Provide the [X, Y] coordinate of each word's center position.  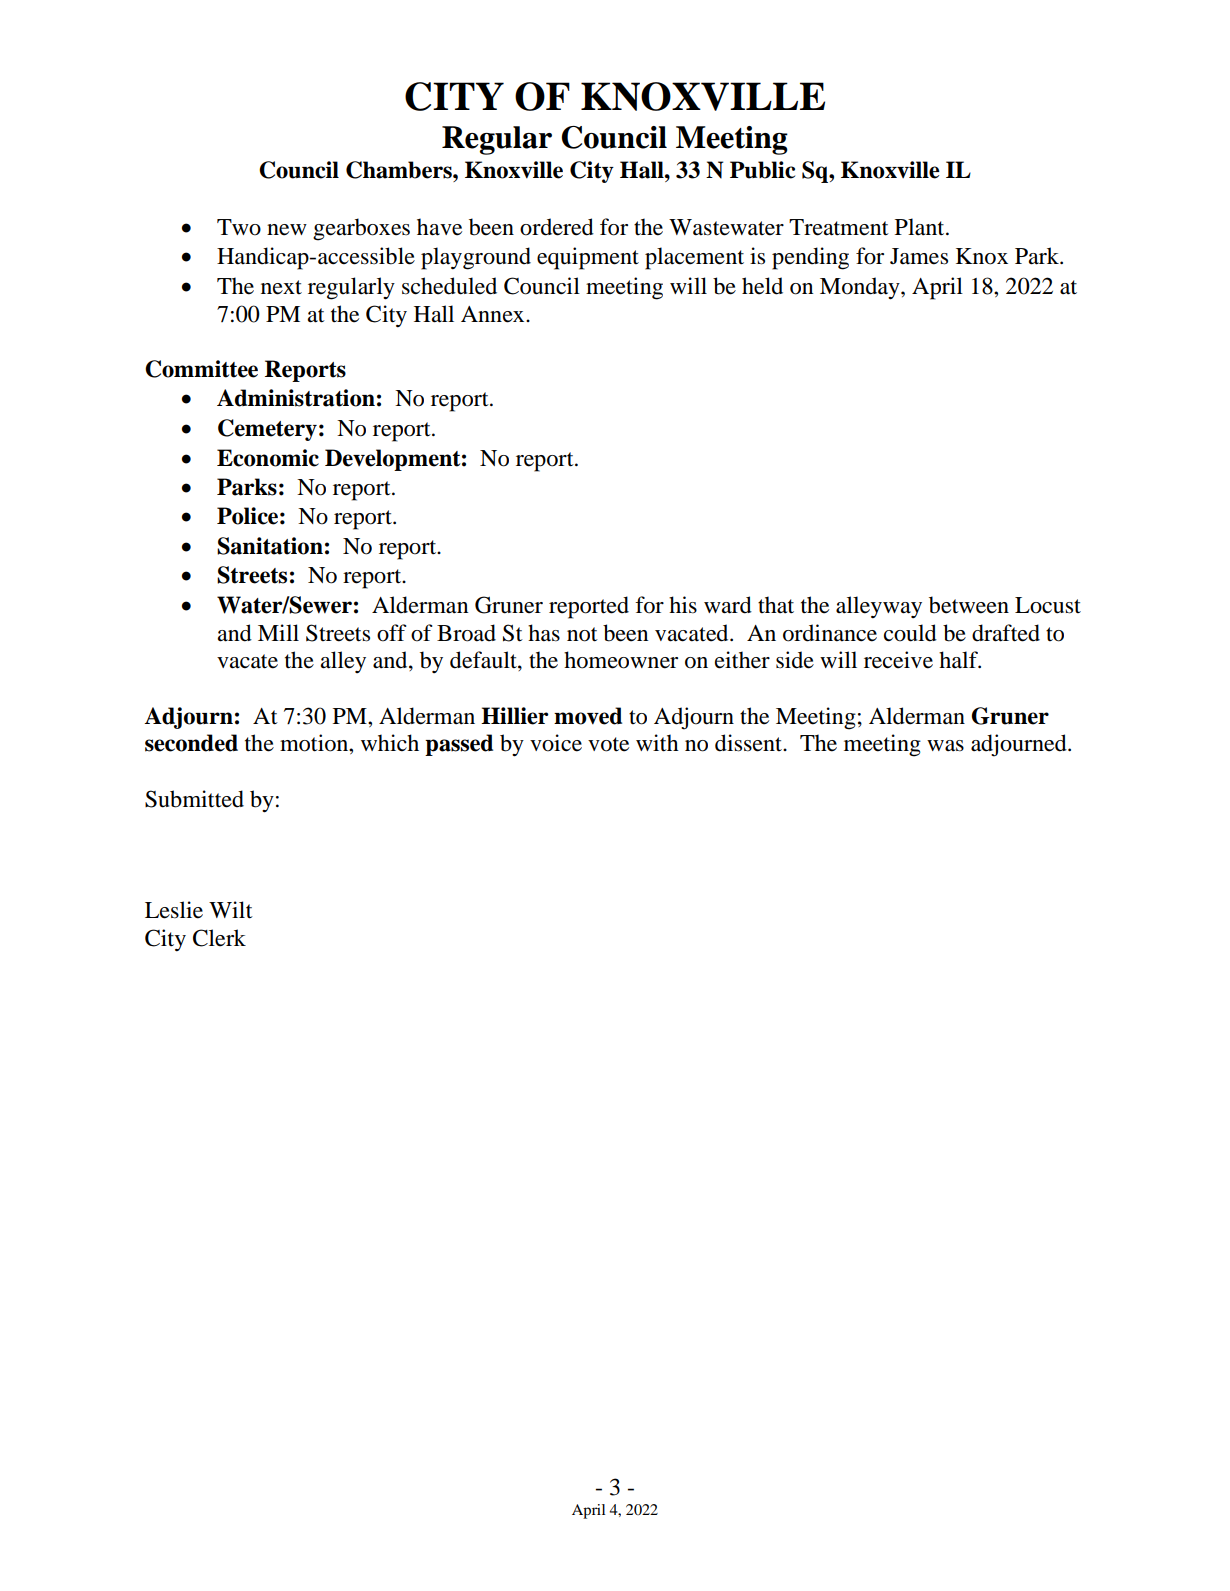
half [960, 660]
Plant [921, 227]
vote [608, 744]
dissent [749, 743]
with [657, 743]
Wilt [231, 910]
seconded [191, 743]
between [969, 605]
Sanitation [270, 546]
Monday [861, 288]
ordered [557, 227]
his [683, 605]
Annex [494, 314]
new [287, 230]
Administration [296, 398]
